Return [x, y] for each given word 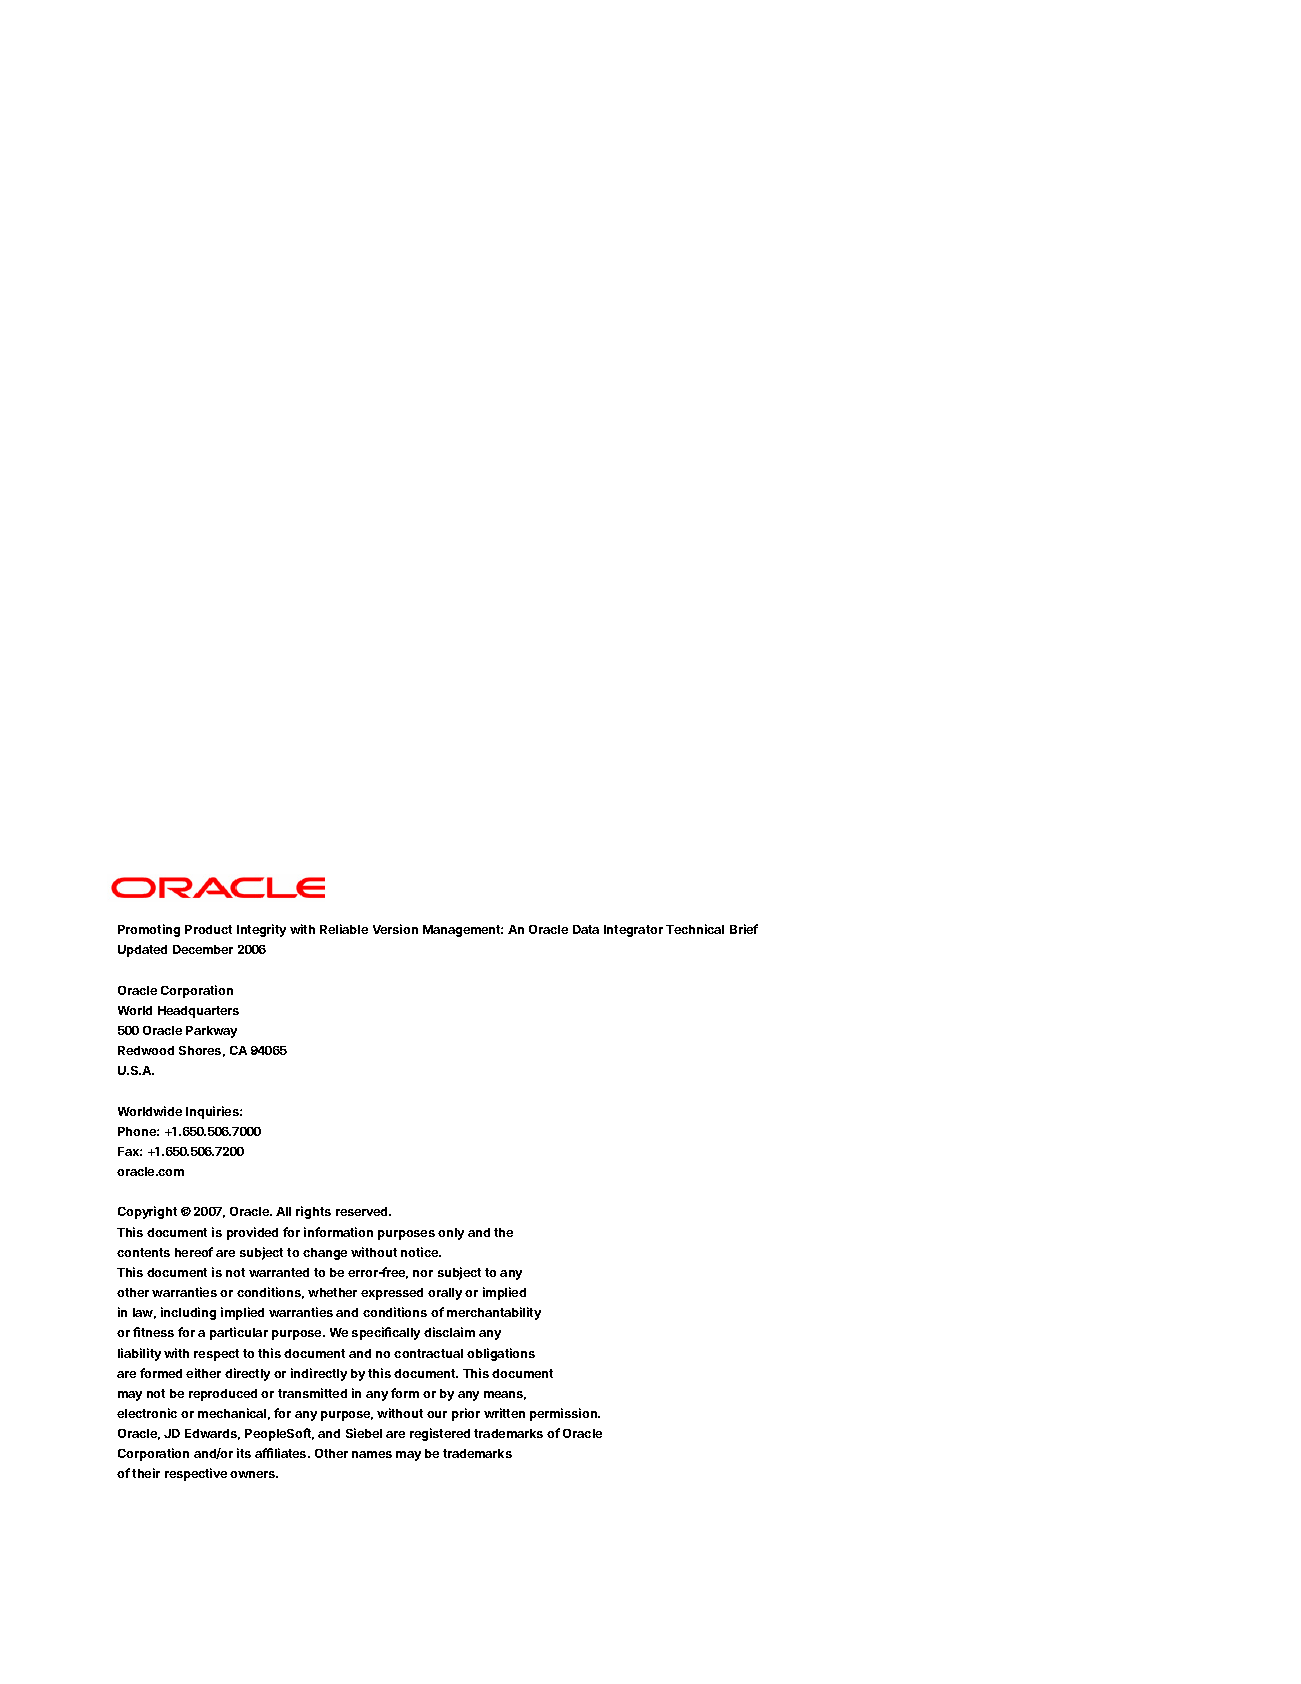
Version [395, 929]
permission [564, 1414]
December [203, 949]
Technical [695, 929]
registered [440, 1434]
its [244, 1453]
